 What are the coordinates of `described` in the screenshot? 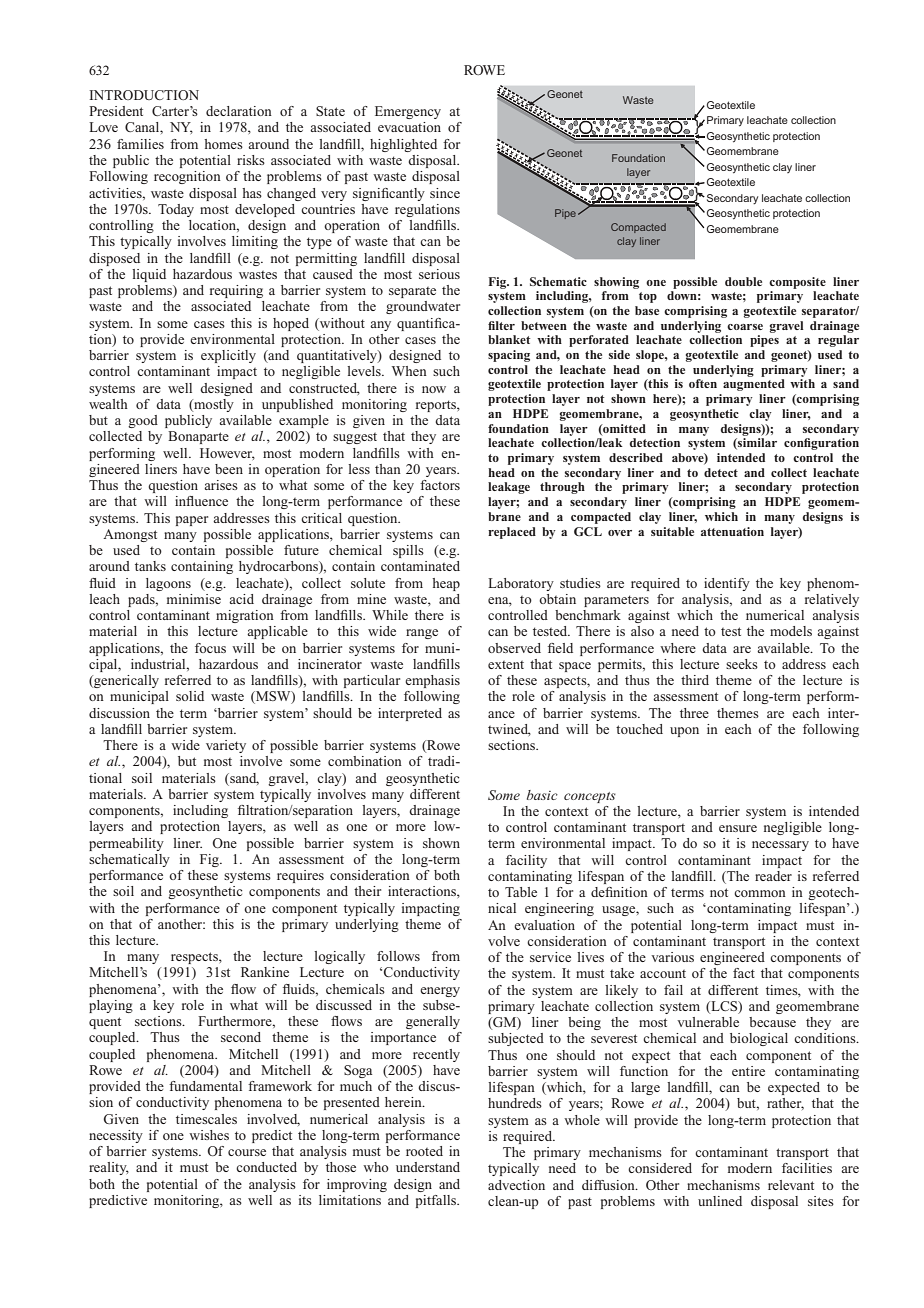 It's located at (636, 457).
